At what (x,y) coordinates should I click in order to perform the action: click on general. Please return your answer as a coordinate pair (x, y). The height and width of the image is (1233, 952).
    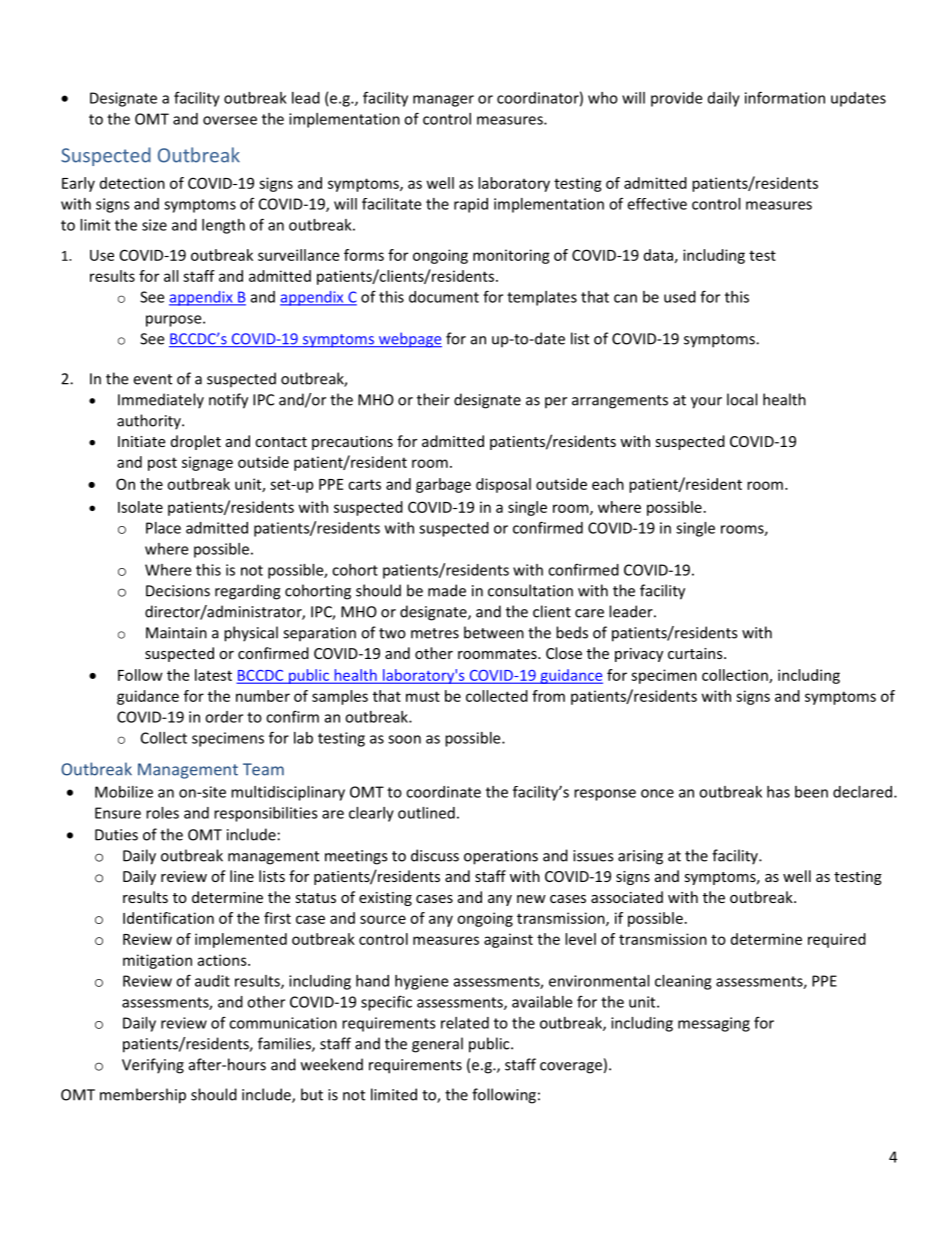
    Looking at the image, I should click on (437, 1045).
